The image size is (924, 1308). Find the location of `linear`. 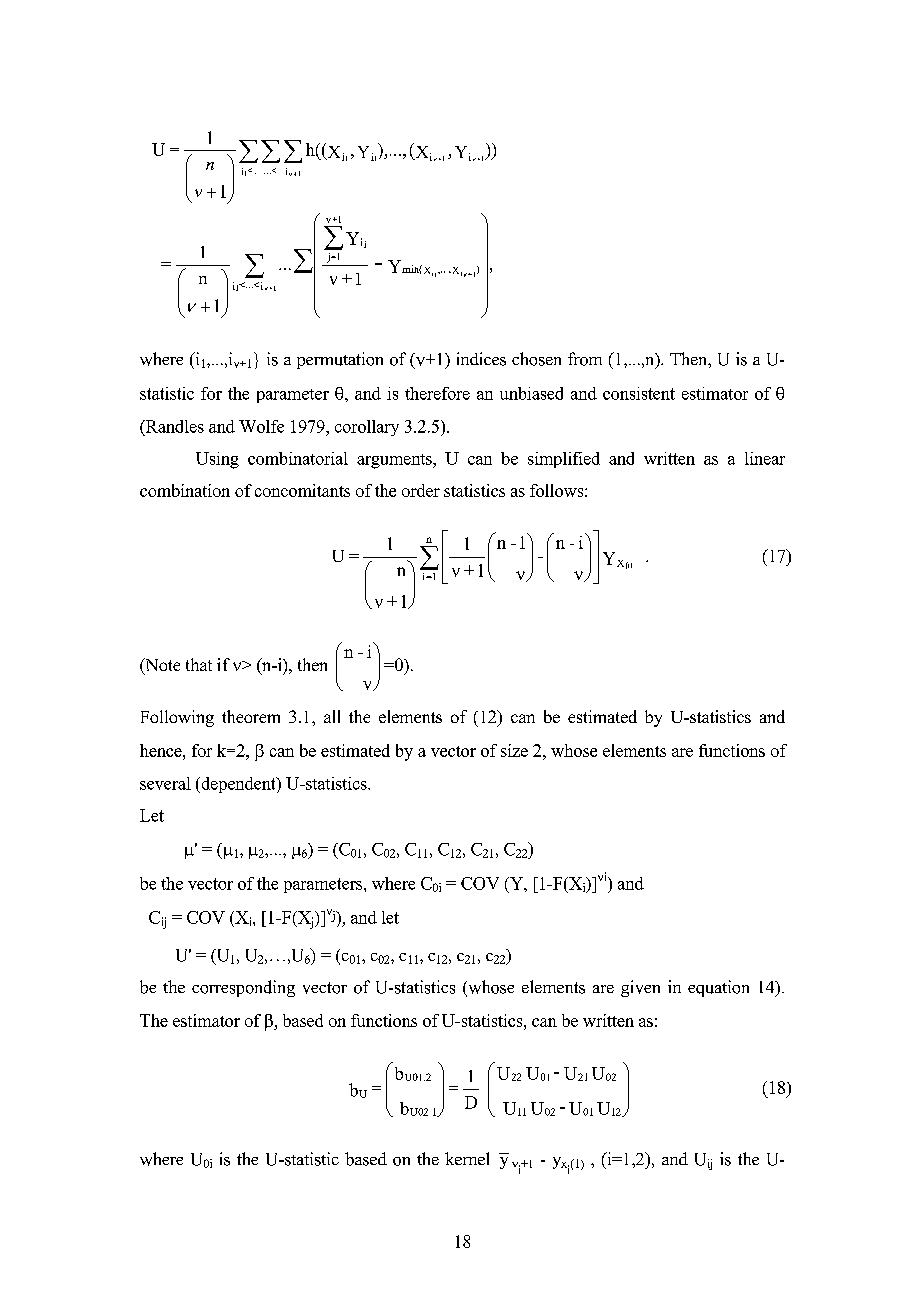

linear is located at coordinates (765, 458).
